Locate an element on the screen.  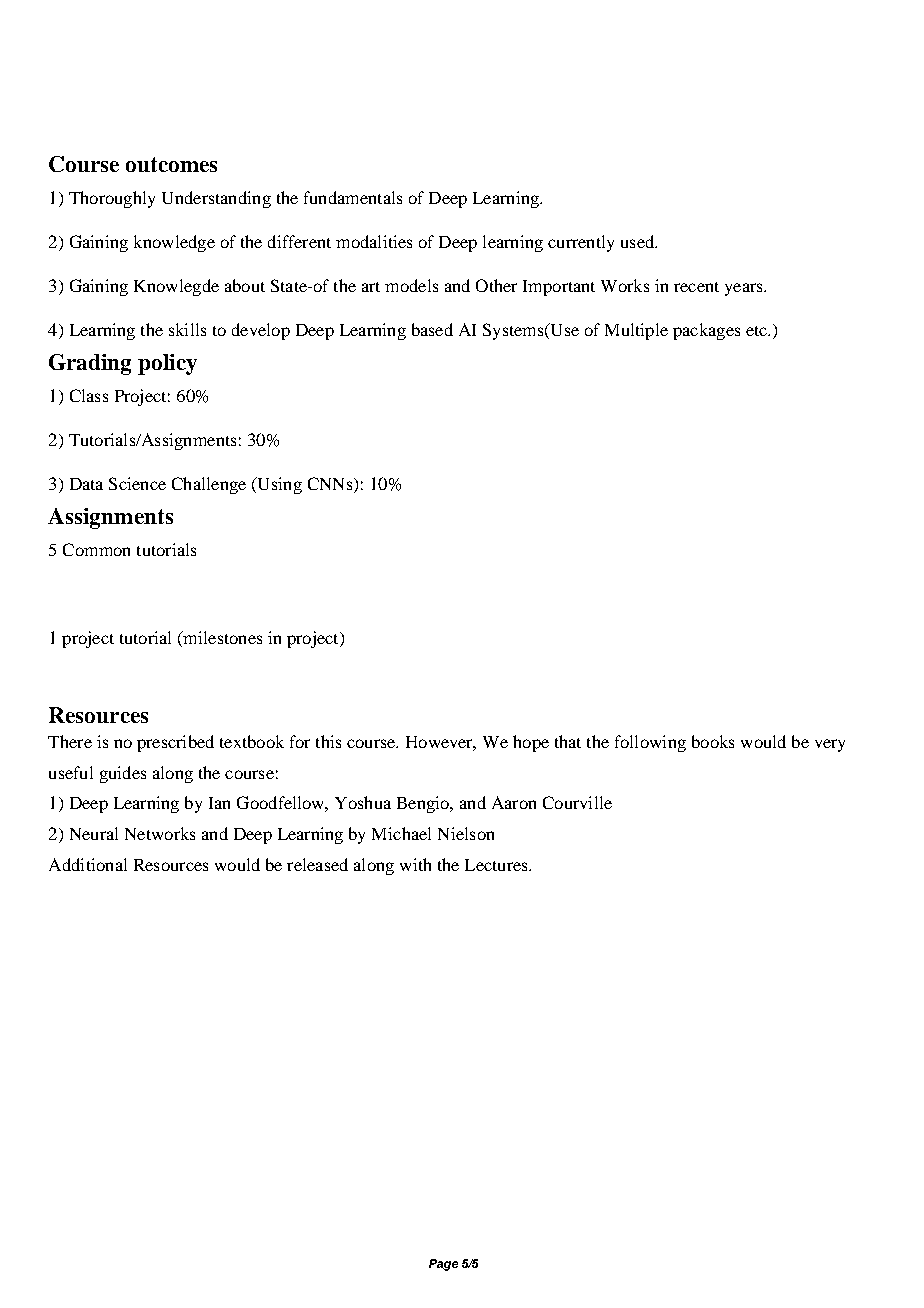
books is located at coordinates (713, 741).
